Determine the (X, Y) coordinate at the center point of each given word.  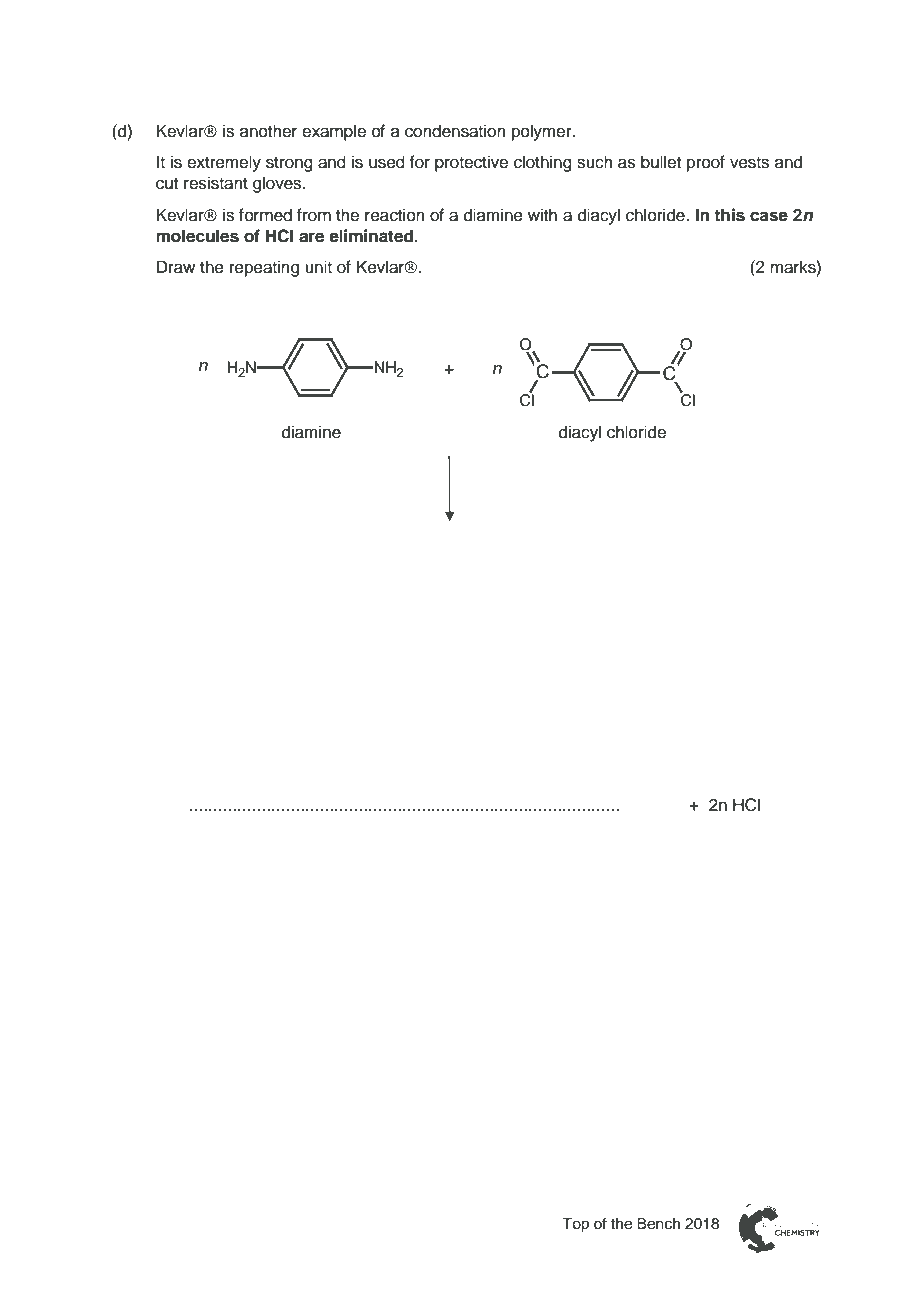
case (769, 216)
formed (265, 215)
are (311, 237)
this (729, 215)
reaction (395, 215)
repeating (264, 268)
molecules (197, 236)
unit (318, 267)
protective (471, 163)
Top (575, 1225)
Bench (658, 1224)
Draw (176, 267)
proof (706, 163)
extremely (224, 163)
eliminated (371, 236)
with (542, 214)
